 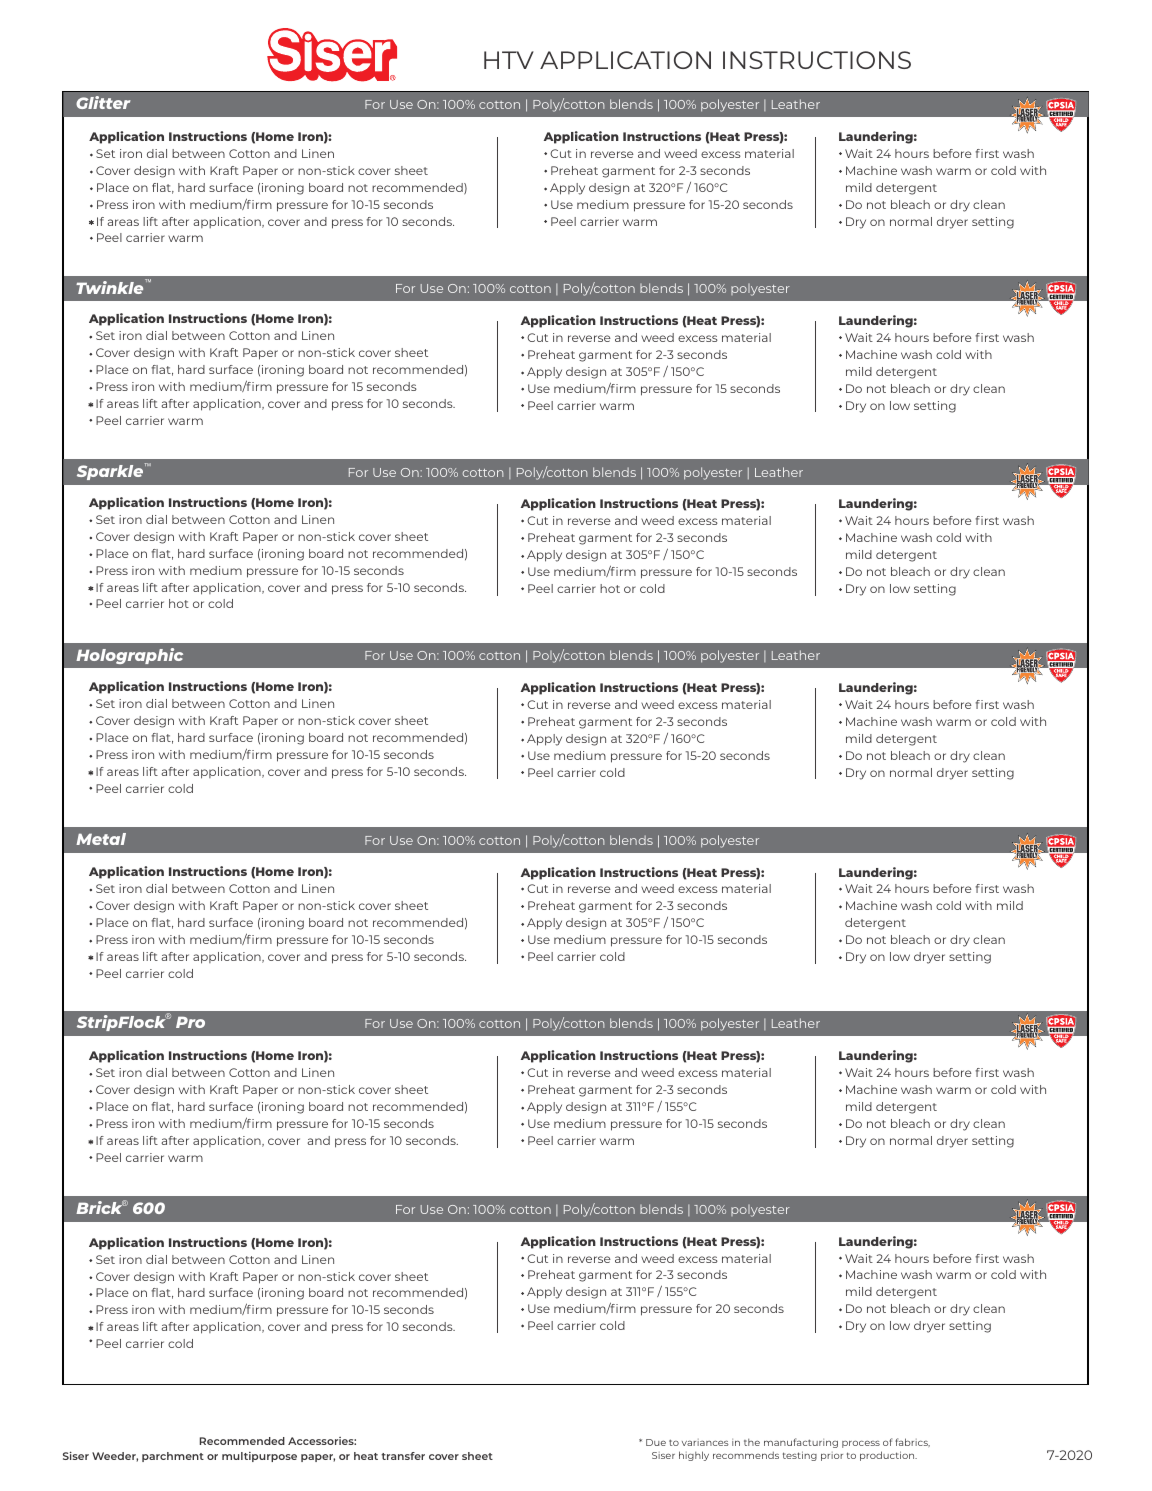 I want to click on Metal, so click(x=101, y=839).
